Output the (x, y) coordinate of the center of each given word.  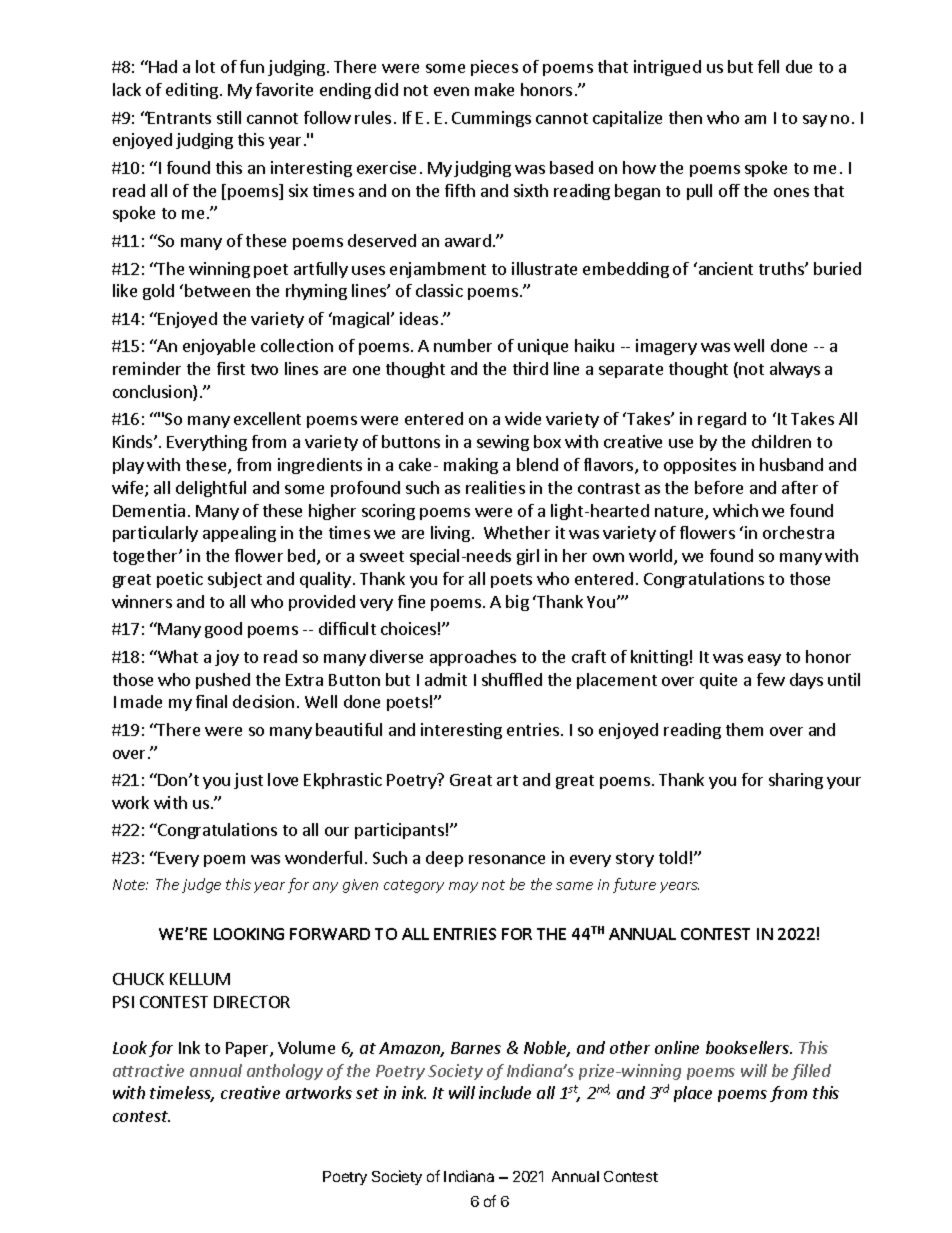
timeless (182, 1094)
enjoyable (219, 347)
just (248, 781)
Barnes (476, 1048)
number (463, 345)
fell (768, 66)
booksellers (748, 1047)
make (494, 89)
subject (235, 580)
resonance (507, 859)
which (735, 510)
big (517, 603)
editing (192, 91)
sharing (796, 781)
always (795, 370)
